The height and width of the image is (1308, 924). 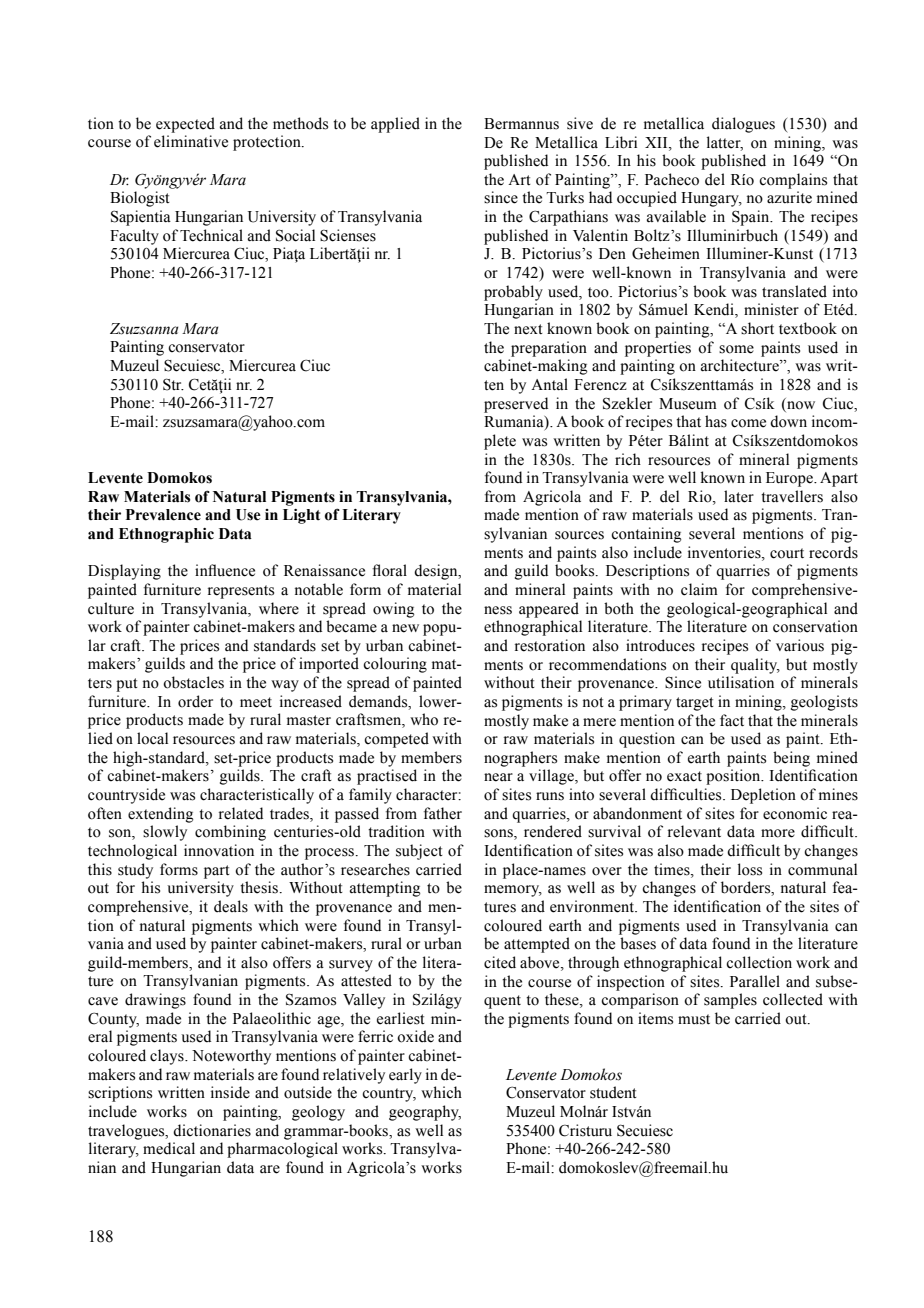 I want to click on geography, so click(x=425, y=1113).
